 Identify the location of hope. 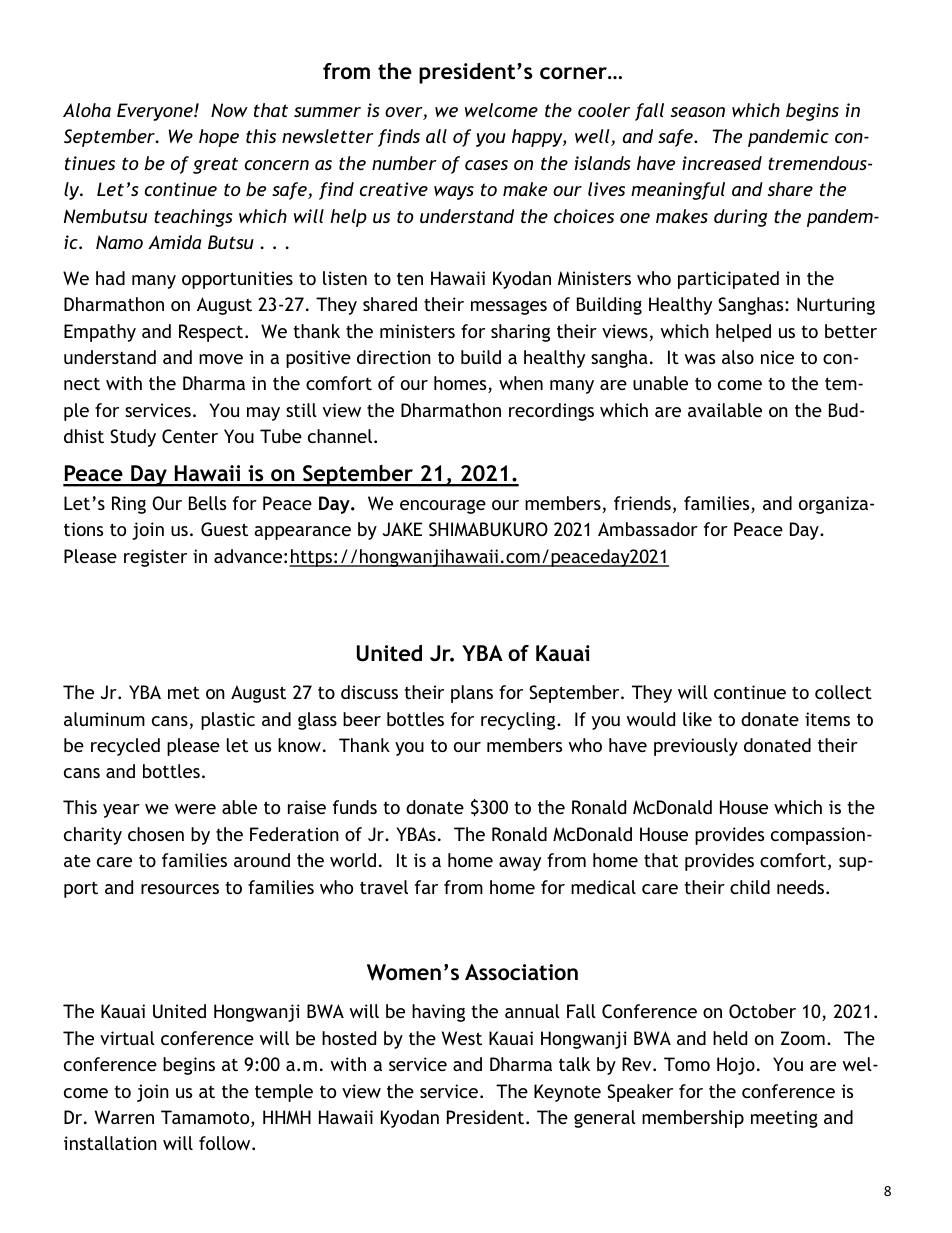
(219, 138).
